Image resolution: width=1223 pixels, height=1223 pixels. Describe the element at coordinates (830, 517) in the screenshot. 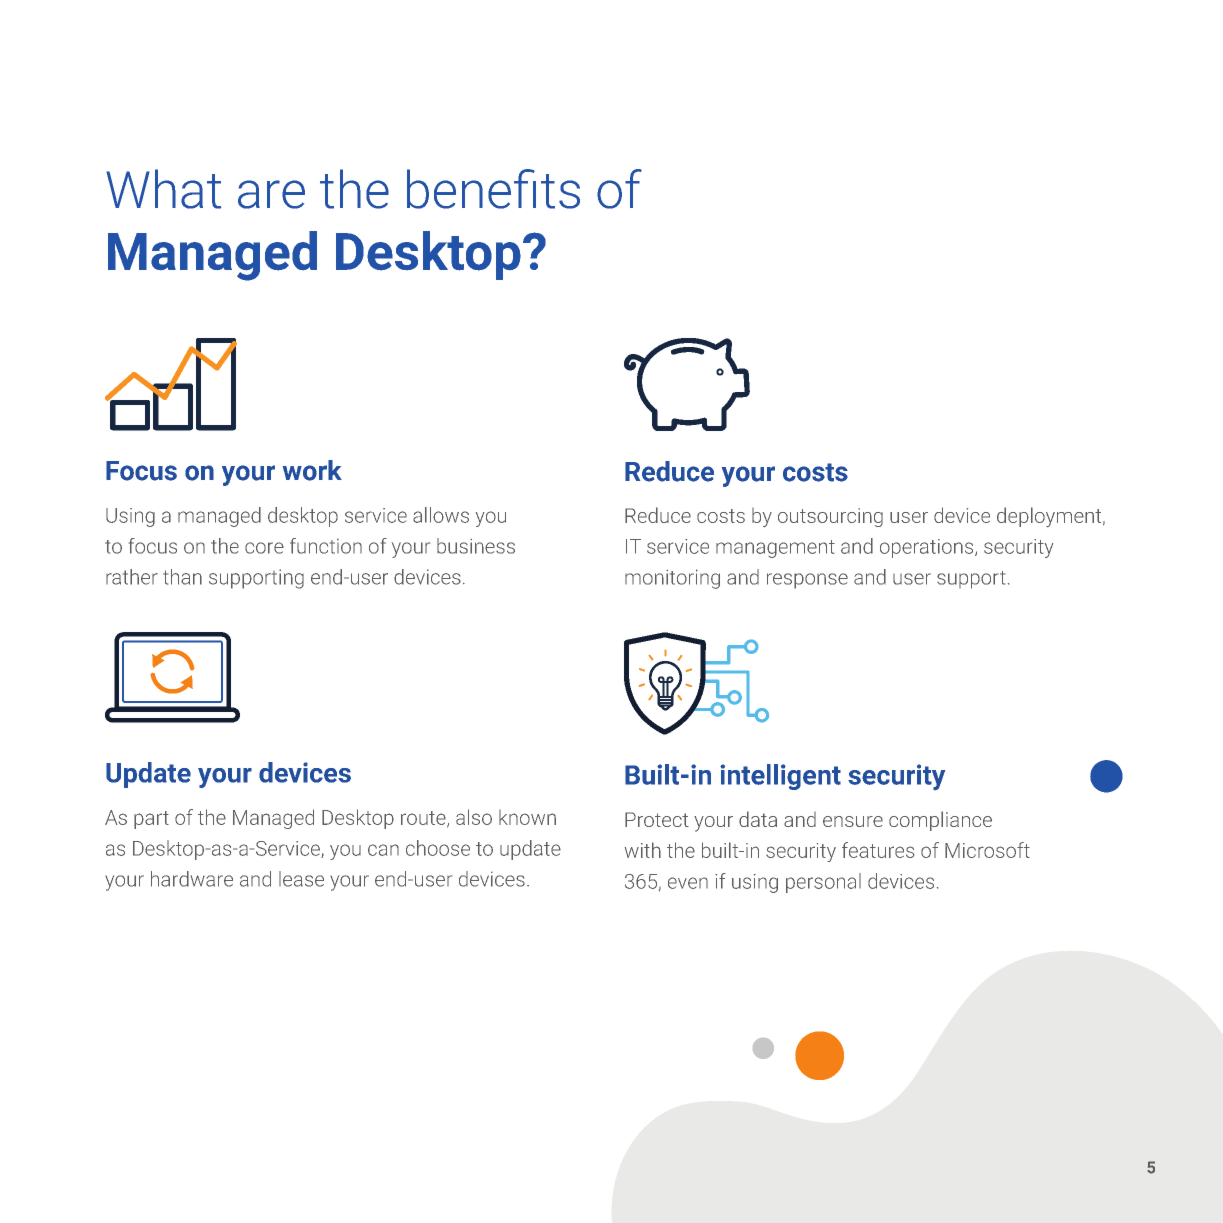

I see `outsourcing` at that location.
